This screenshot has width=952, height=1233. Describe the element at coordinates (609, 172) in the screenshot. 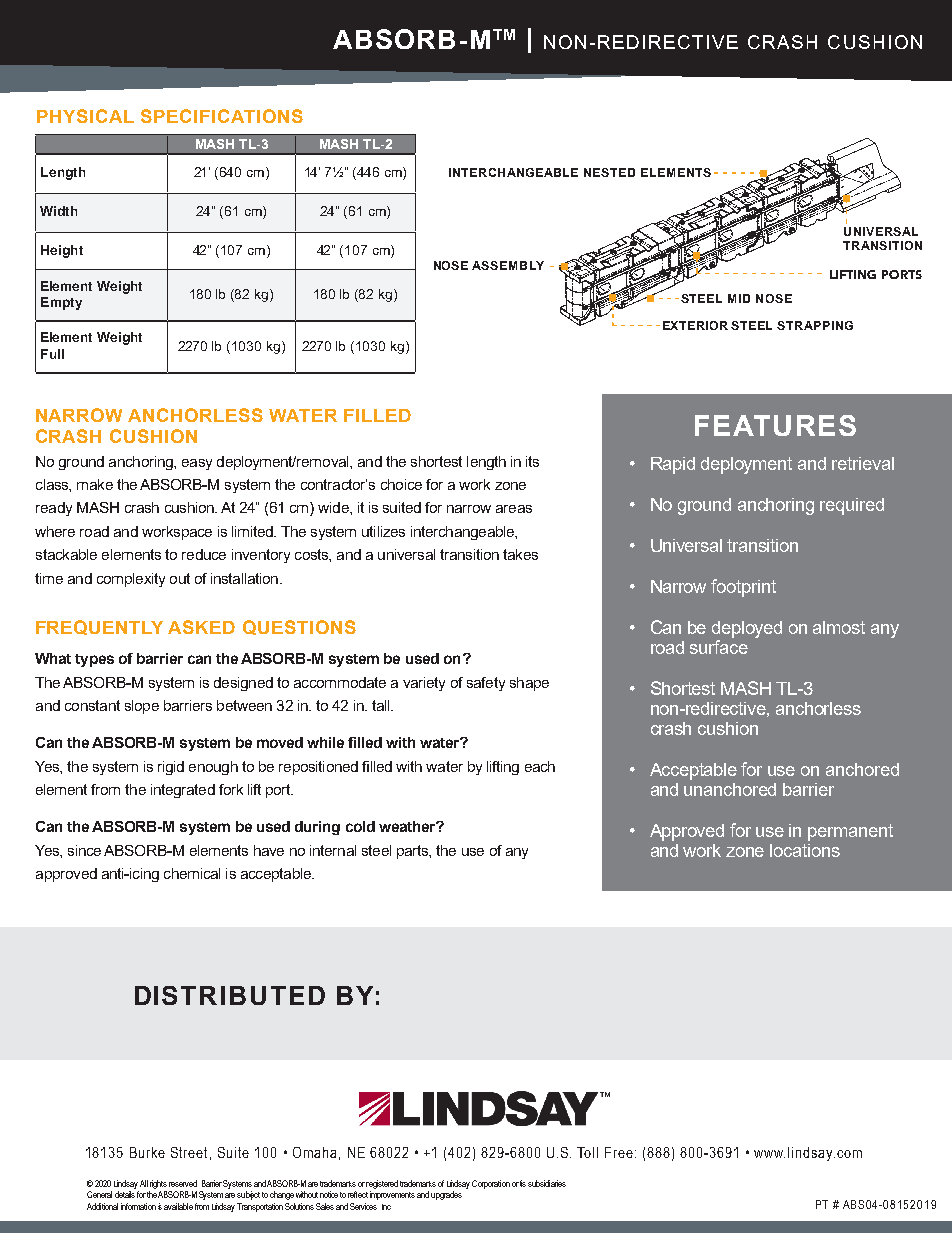

I see `NESTED` at that location.
